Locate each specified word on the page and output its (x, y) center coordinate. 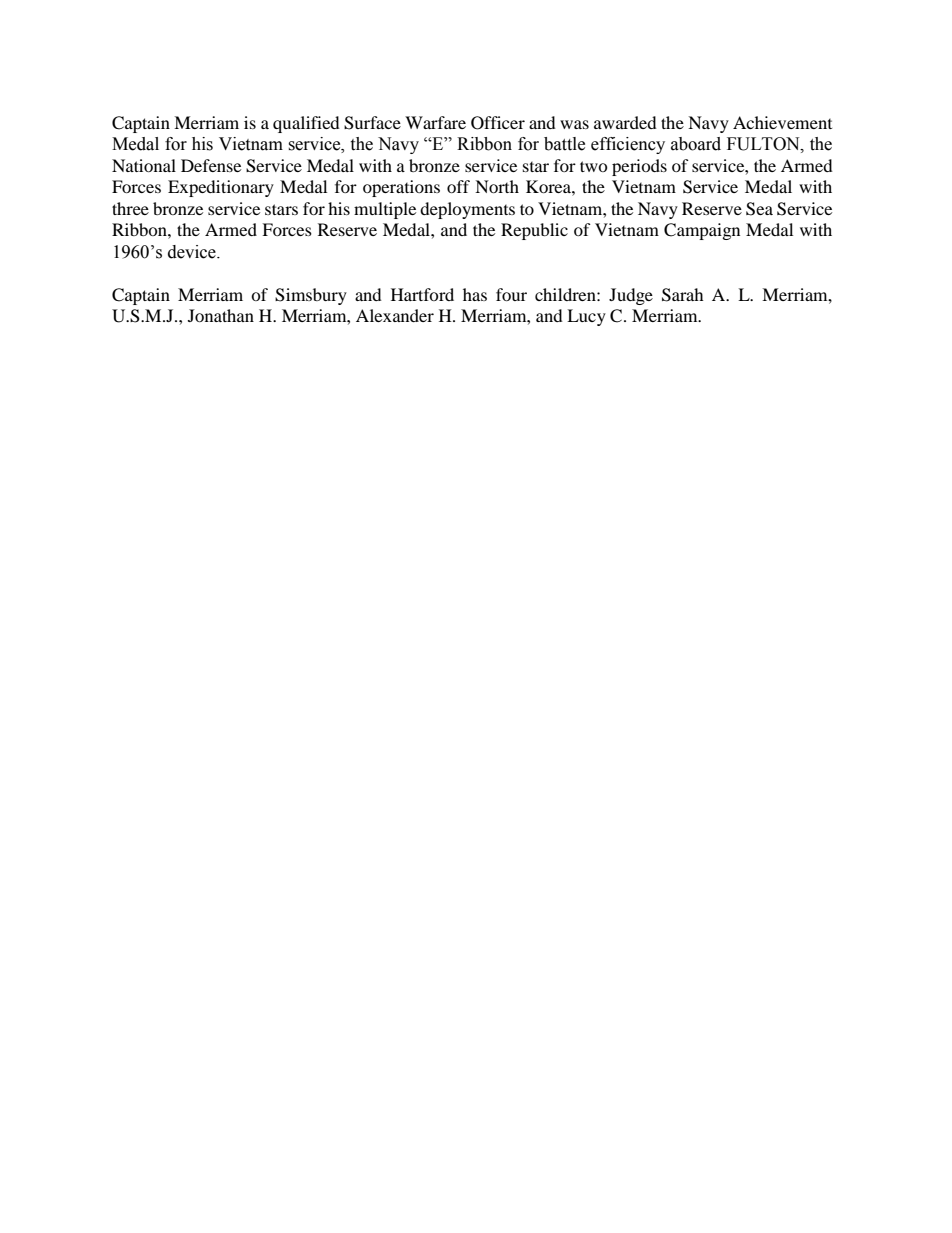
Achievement (782, 122)
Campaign (702, 231)
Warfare (435, 122)
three (130, 208)
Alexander (395, 315)
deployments (467, 210)
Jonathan (221, 315)
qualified (306, 124)
